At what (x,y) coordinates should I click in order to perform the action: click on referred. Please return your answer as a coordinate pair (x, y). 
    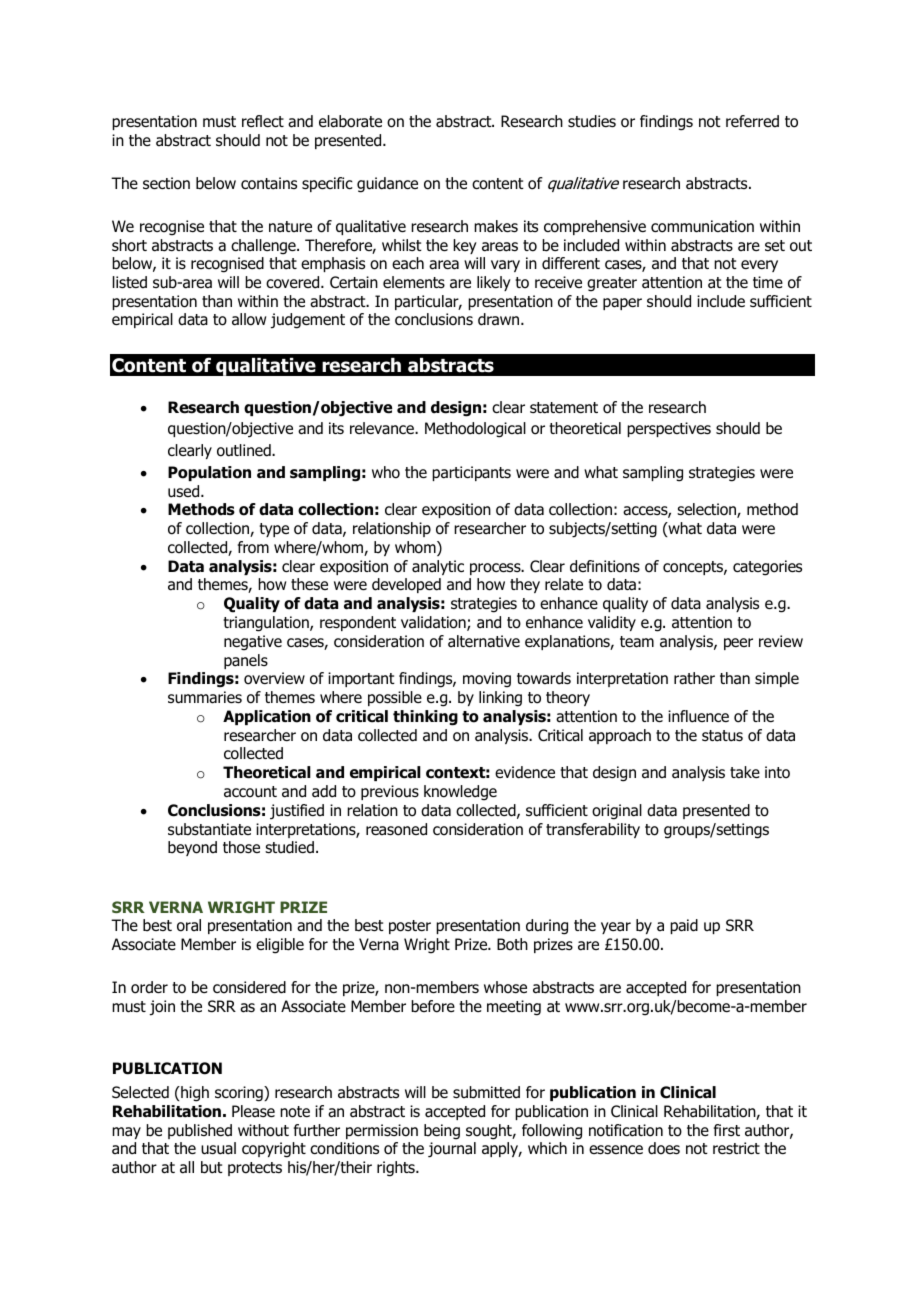
    Looking at the image, I should click on (752, 121).
